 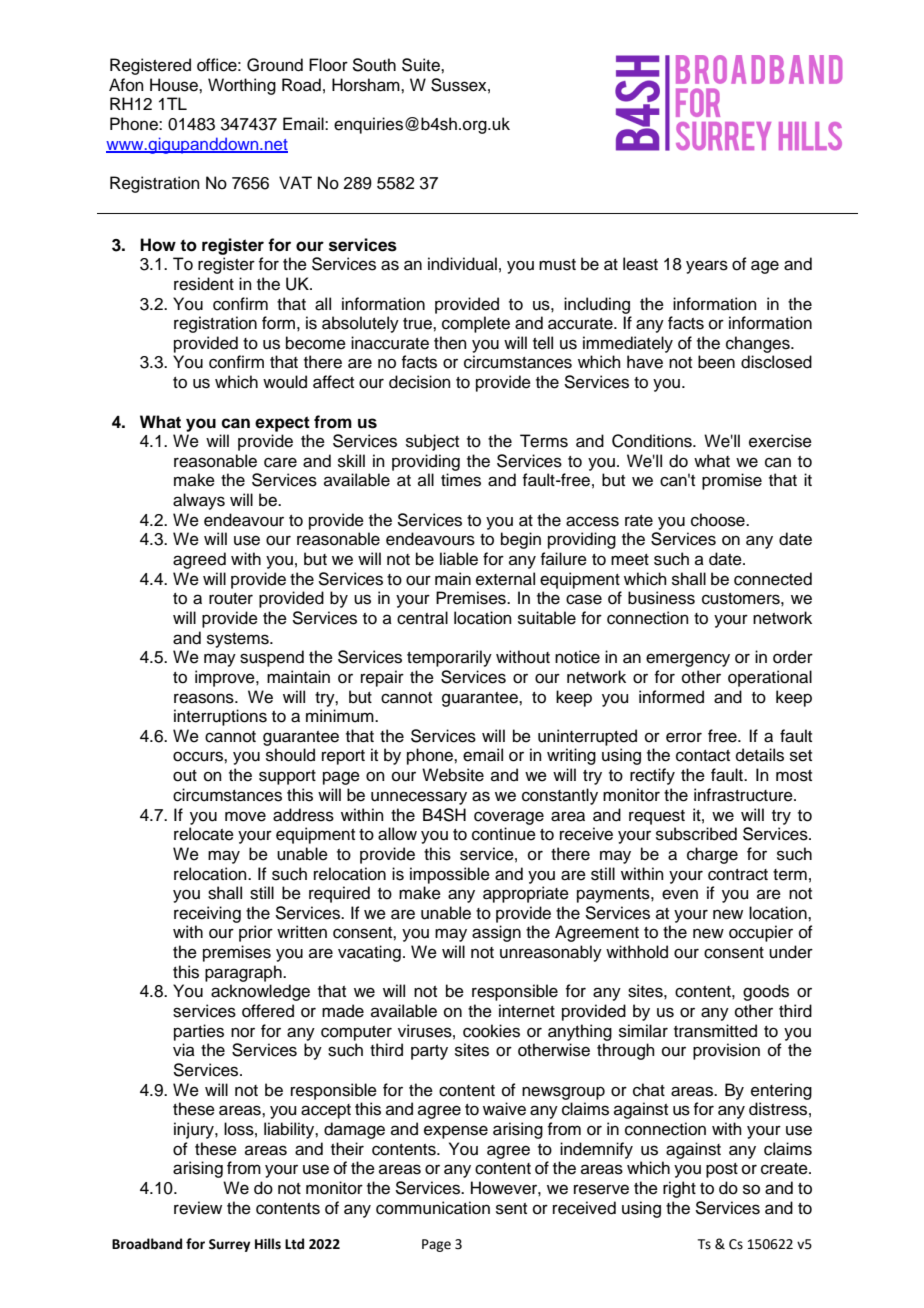 I want to click on systems, so click(x=239, y=640).
